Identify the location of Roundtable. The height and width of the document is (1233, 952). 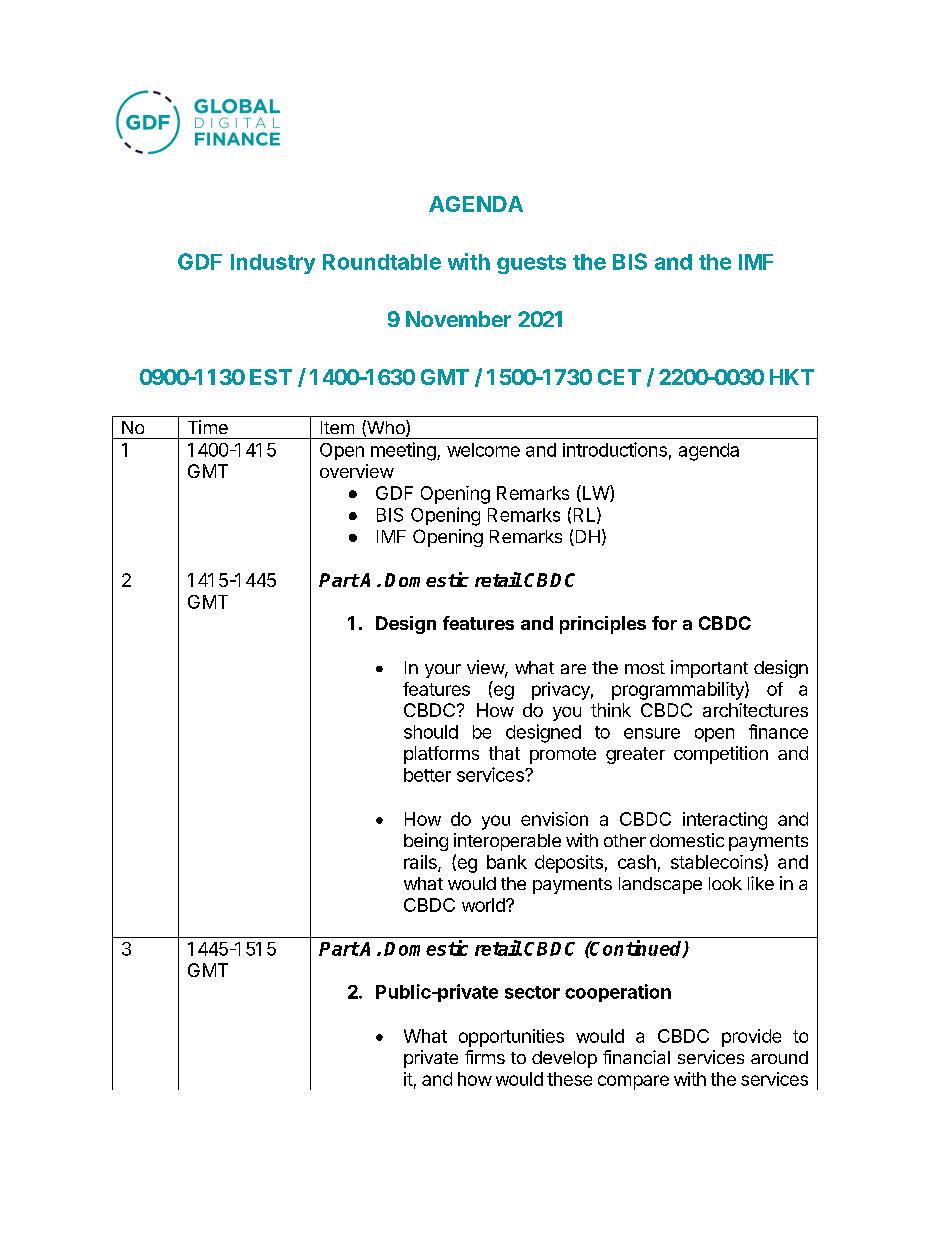
(382, 262).
